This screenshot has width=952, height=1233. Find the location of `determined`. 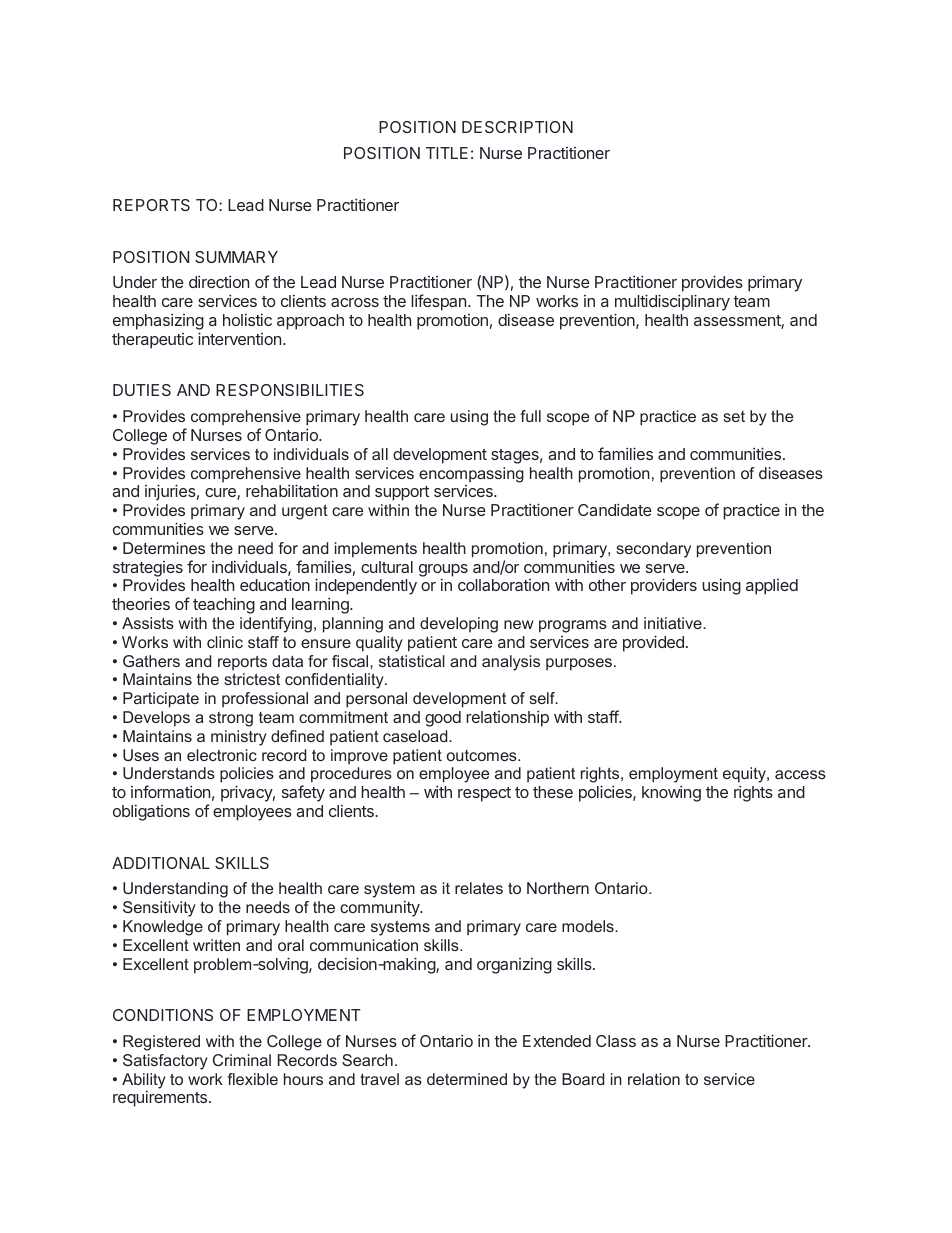

determined is located at coordinates (467, 1079).
